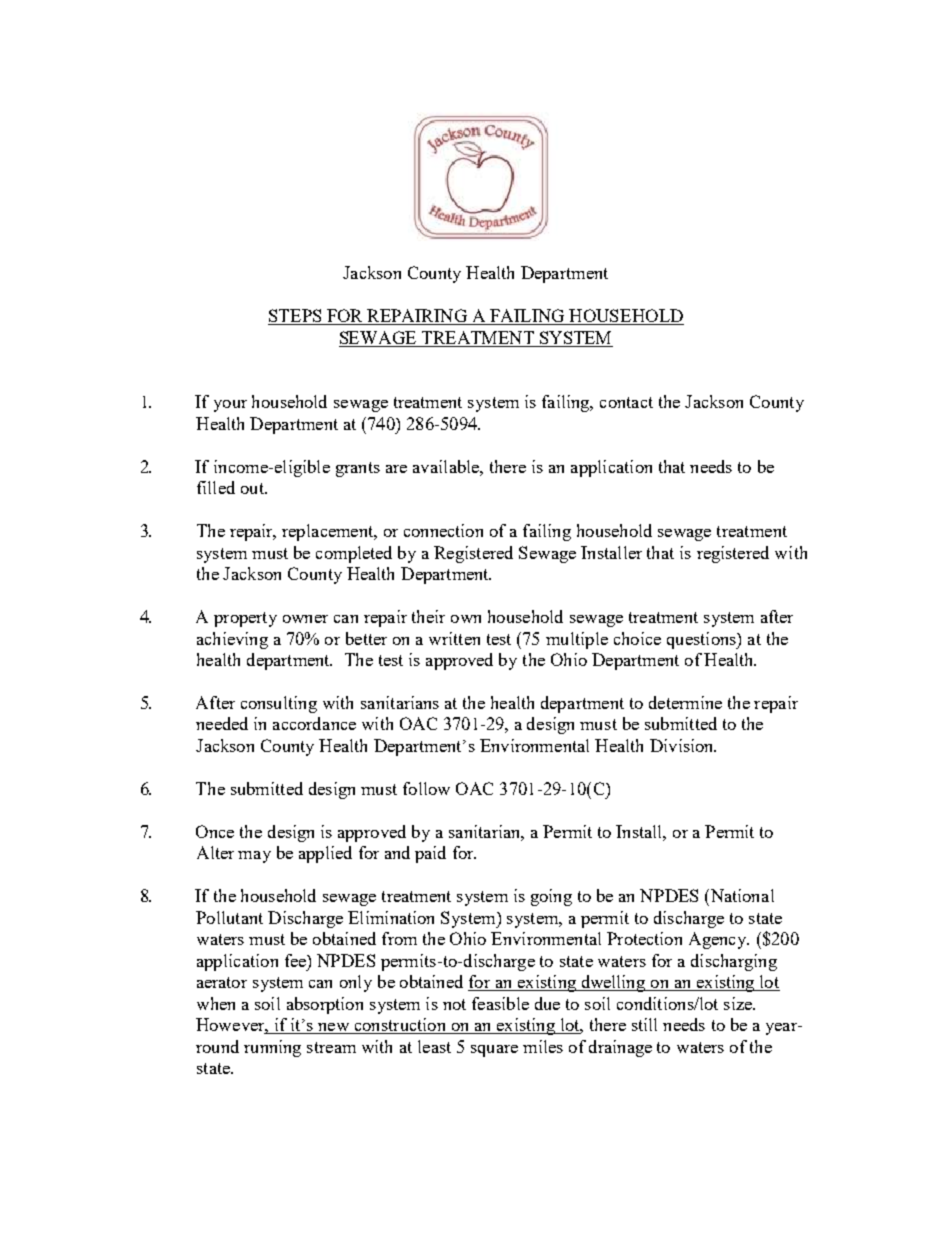 This screenshot has height=1233, width=952. I want to click on STEPS, so click(296, 317).
